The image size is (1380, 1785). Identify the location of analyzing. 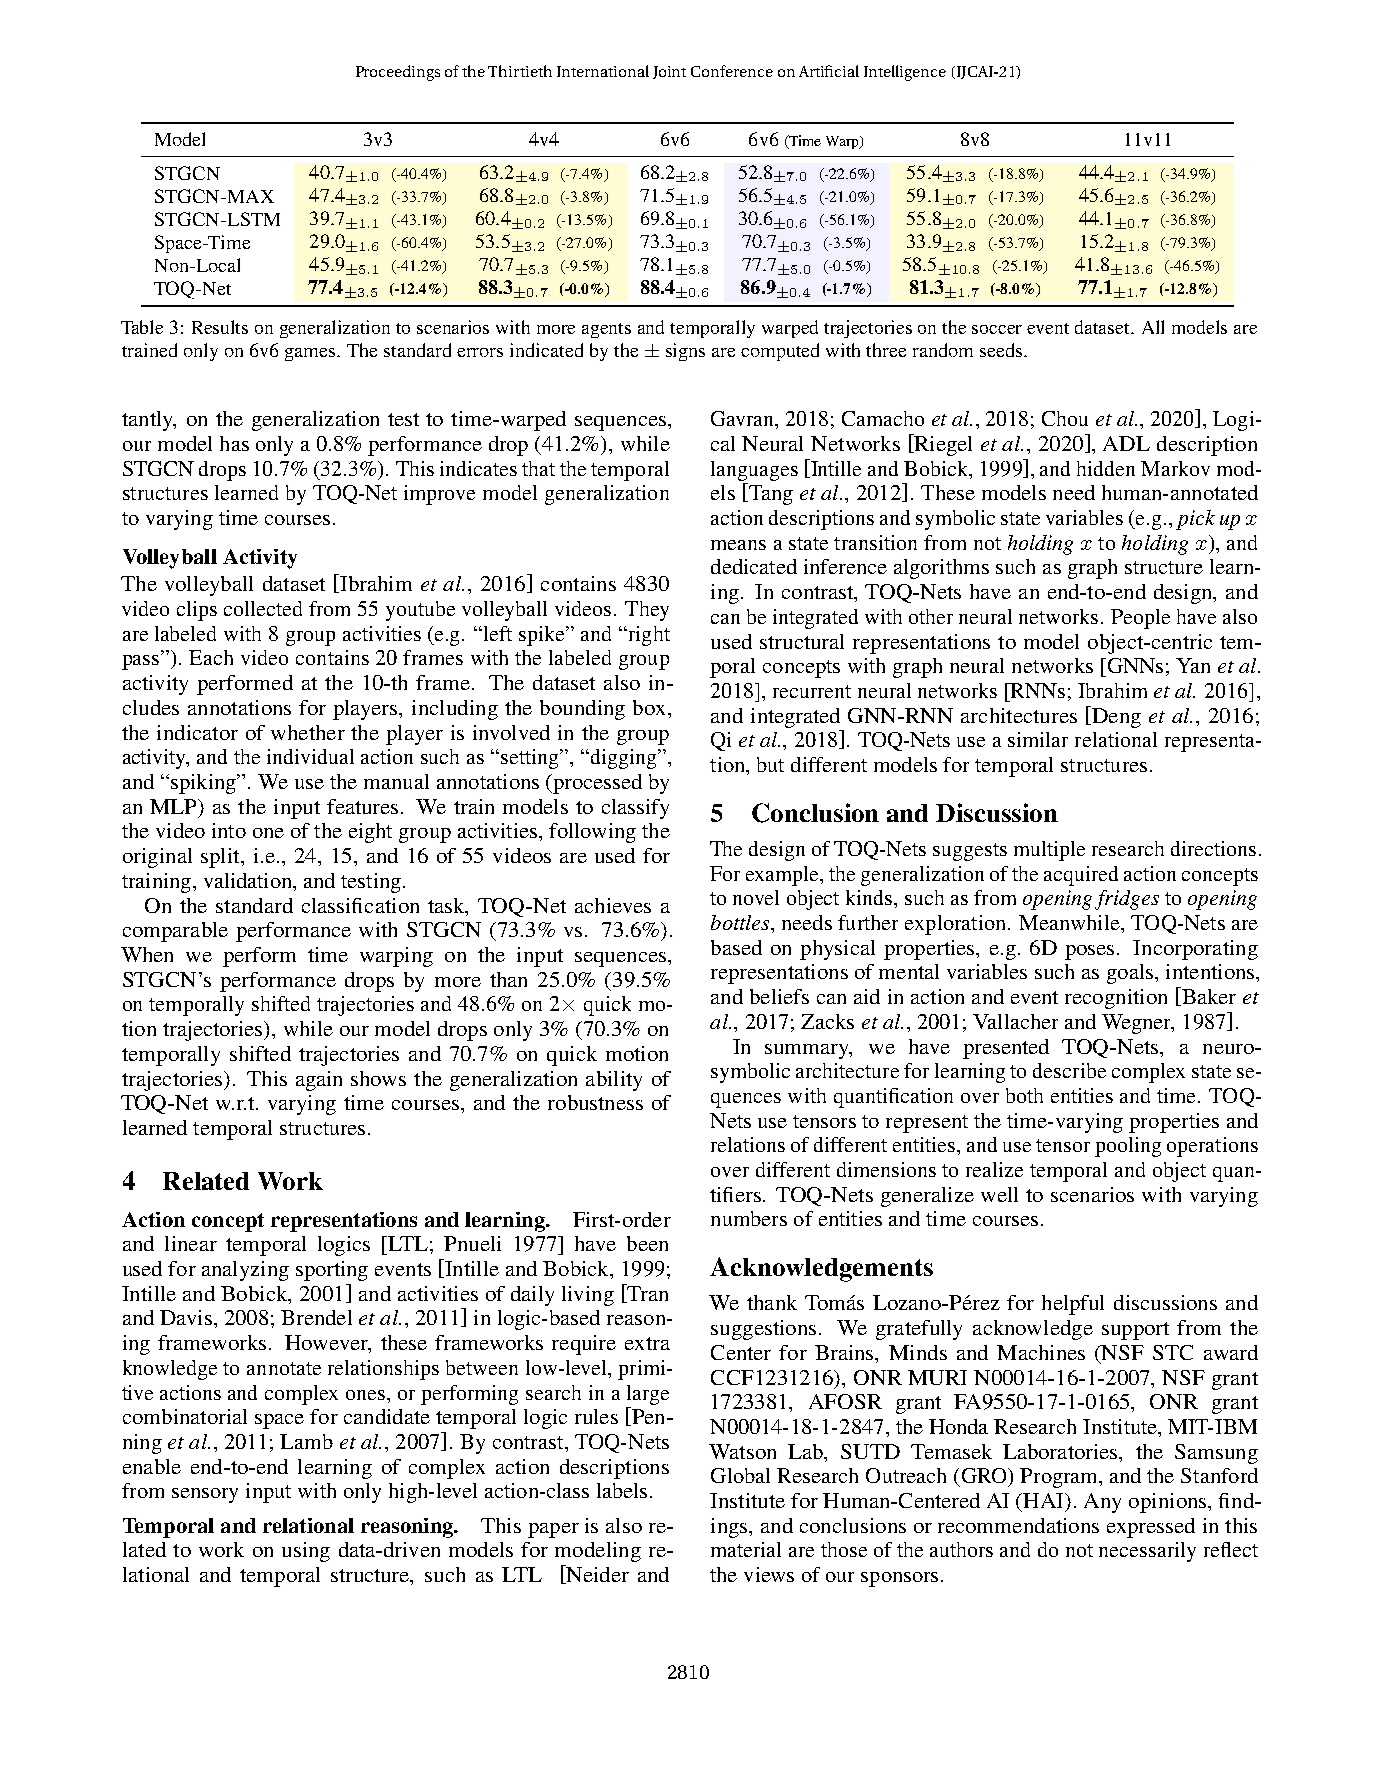
(245, 1271).
